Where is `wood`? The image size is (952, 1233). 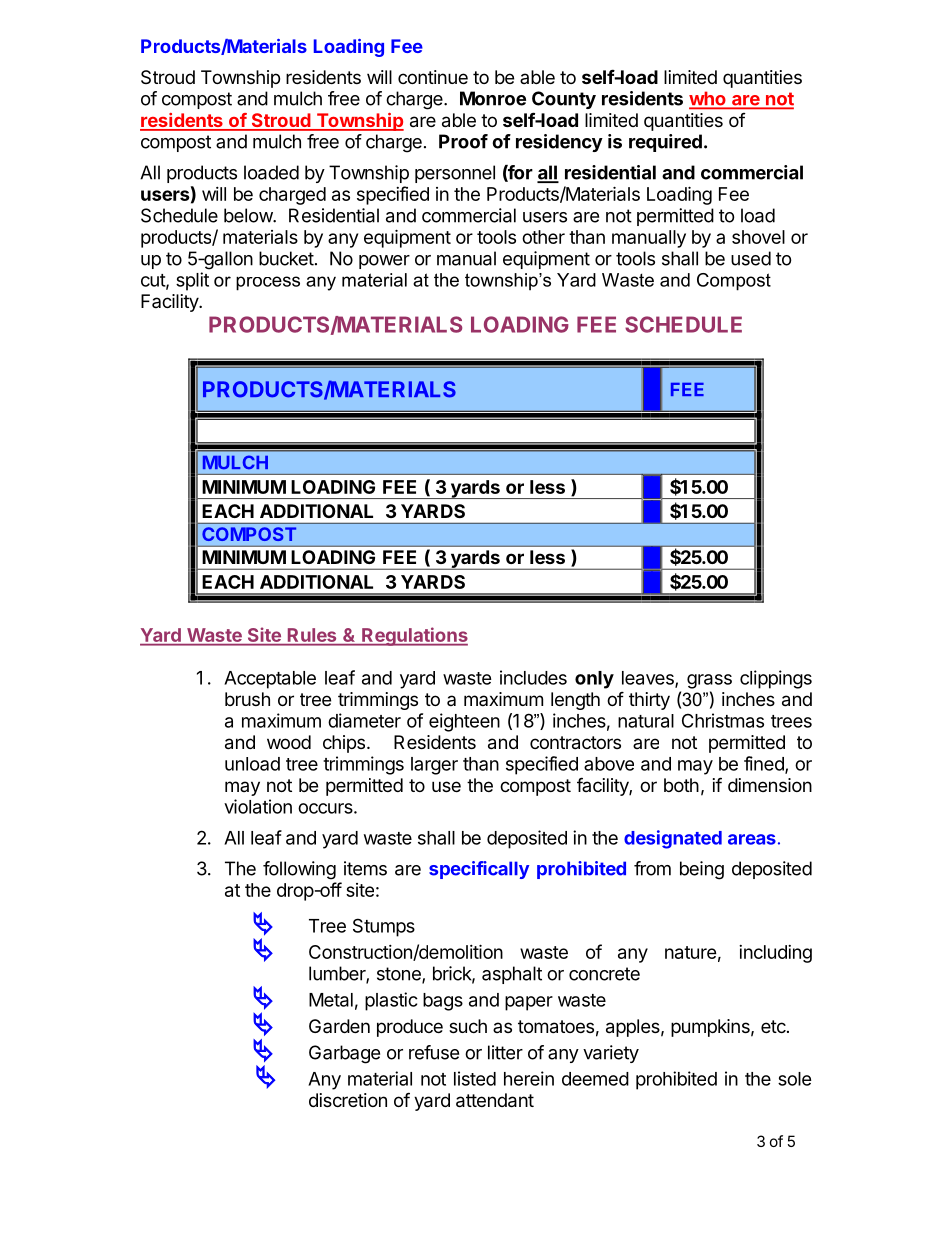 wood is located at coordinates (289, 742).
